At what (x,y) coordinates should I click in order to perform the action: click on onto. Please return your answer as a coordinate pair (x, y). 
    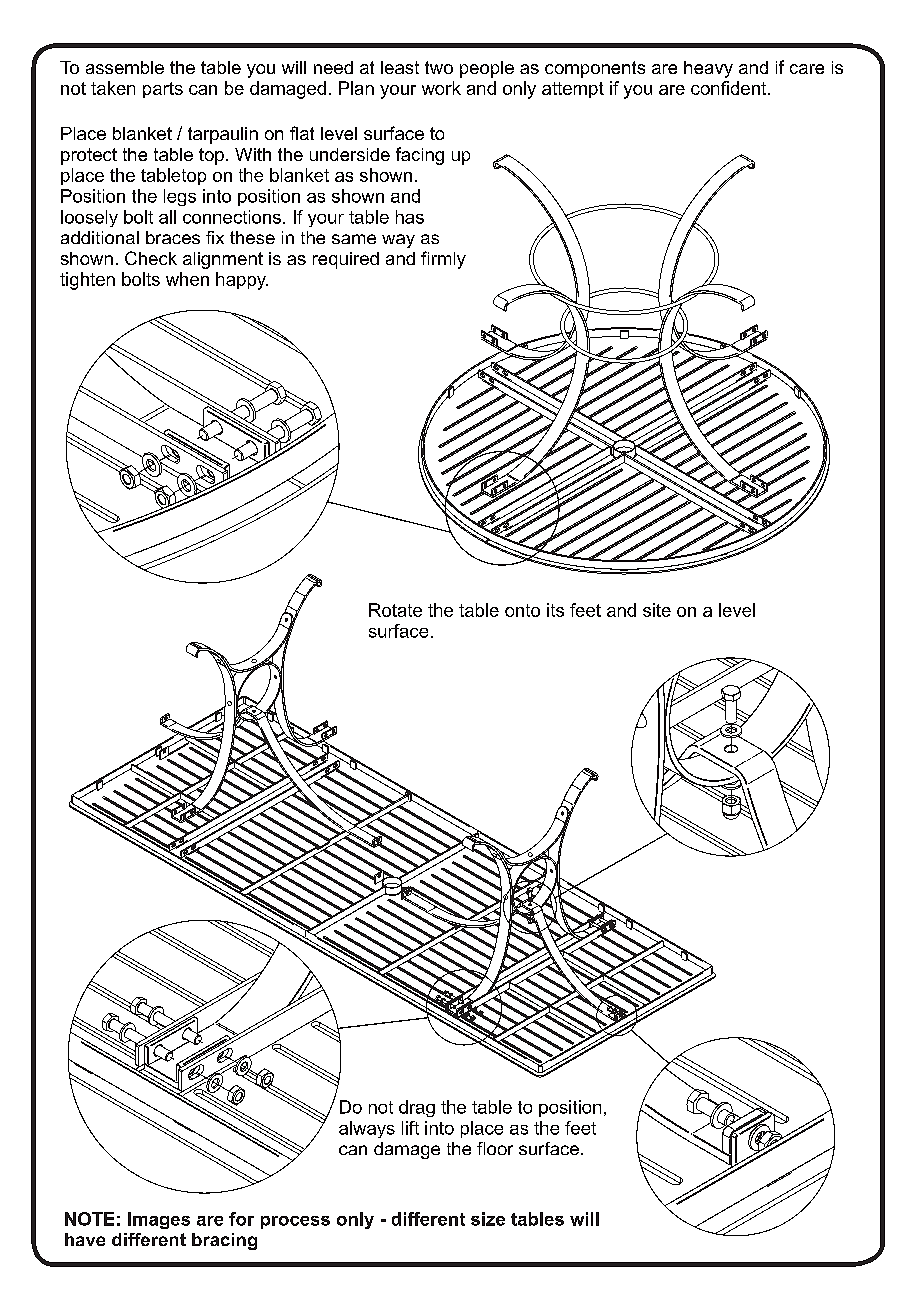
    Looking at the image, I should click on (522, 610).
